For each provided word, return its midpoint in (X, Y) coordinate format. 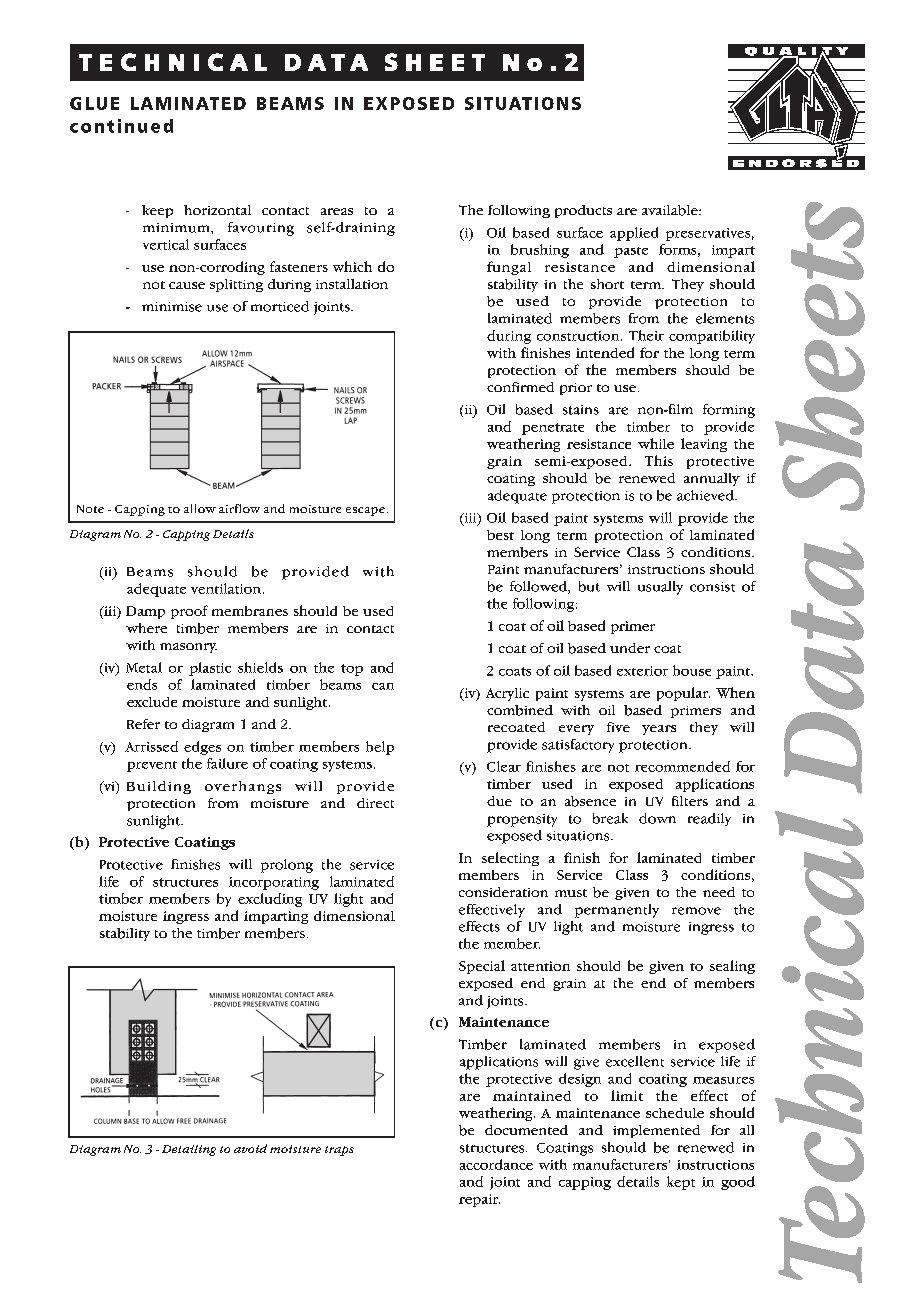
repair (479, 1200)
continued (121, 126)
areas (337, 211)
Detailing (189, 1150)
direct (375, 803)
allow (200, 508)
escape (365, 511)
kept (681, 1183)
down (657, 818)
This (659, 460)
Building (159, 787)
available (671, 210)
